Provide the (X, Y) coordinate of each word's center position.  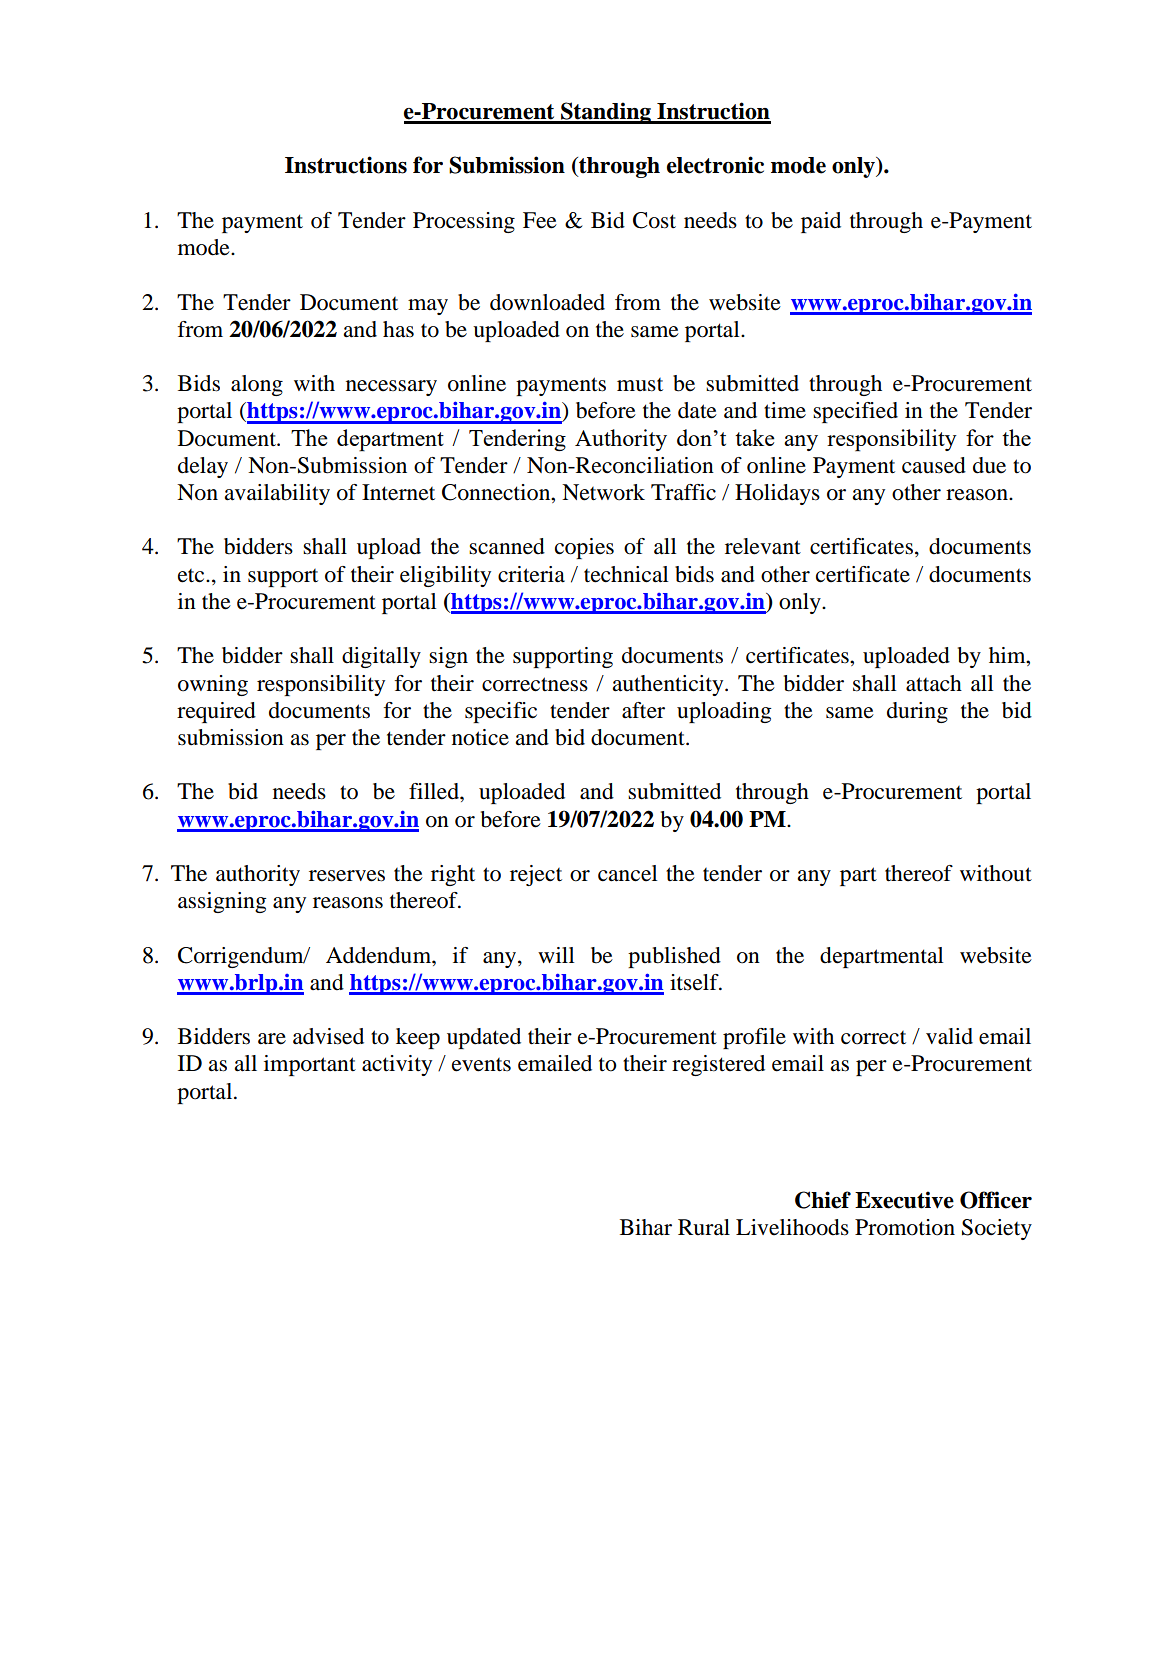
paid (821, 222)
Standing (606, 113)
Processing (464, 222)
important (310, 1065)
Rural (704, 1227)
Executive (904, 1200)
